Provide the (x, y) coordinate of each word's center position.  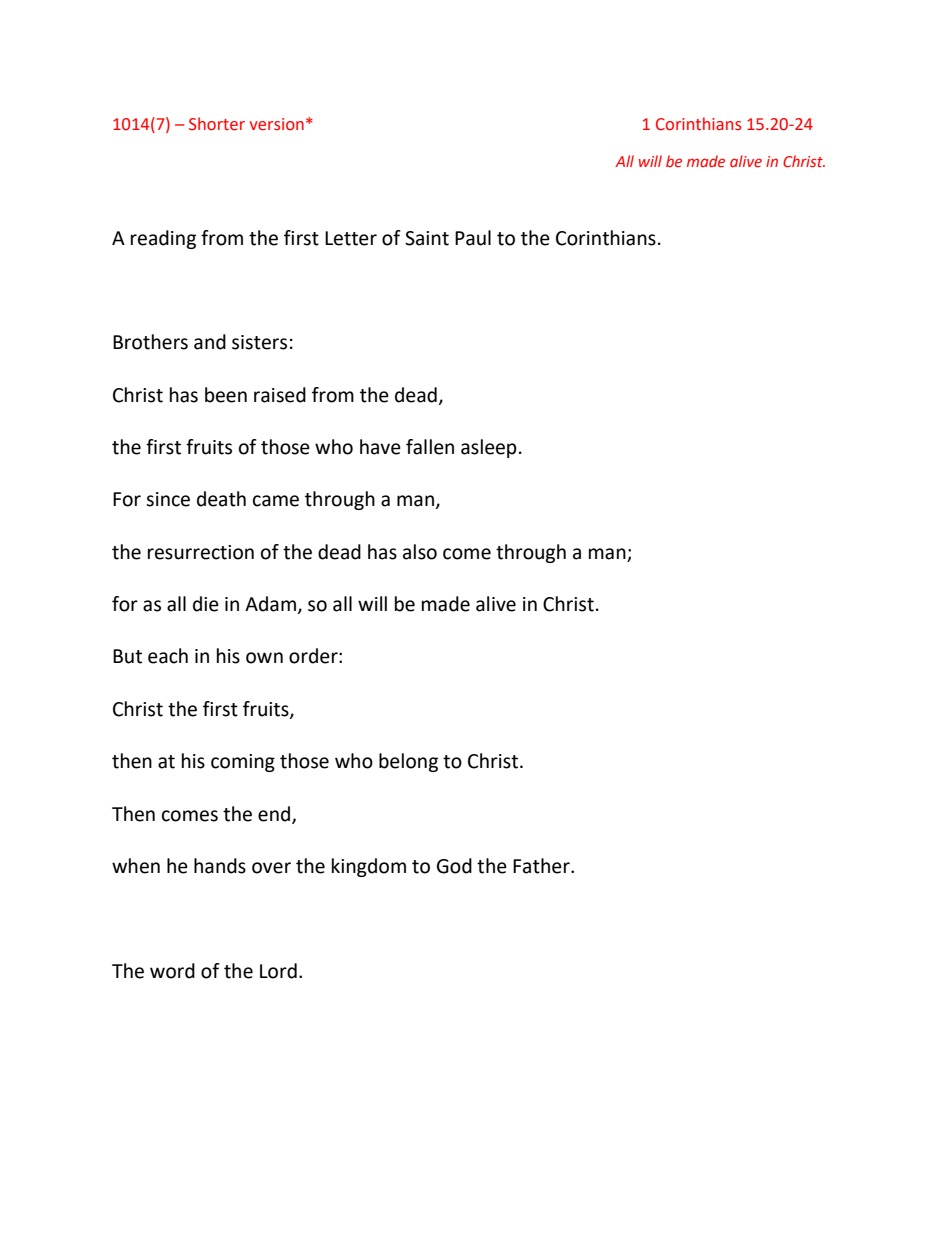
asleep (489, 448)
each (168, 656)
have (380, 447)
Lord (278, 971)
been (226, 395)
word (172, 971)
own (264, 658)
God (454, 866)
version (277, 124)
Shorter (217, 124)
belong (408, 762)
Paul (473, 238)
